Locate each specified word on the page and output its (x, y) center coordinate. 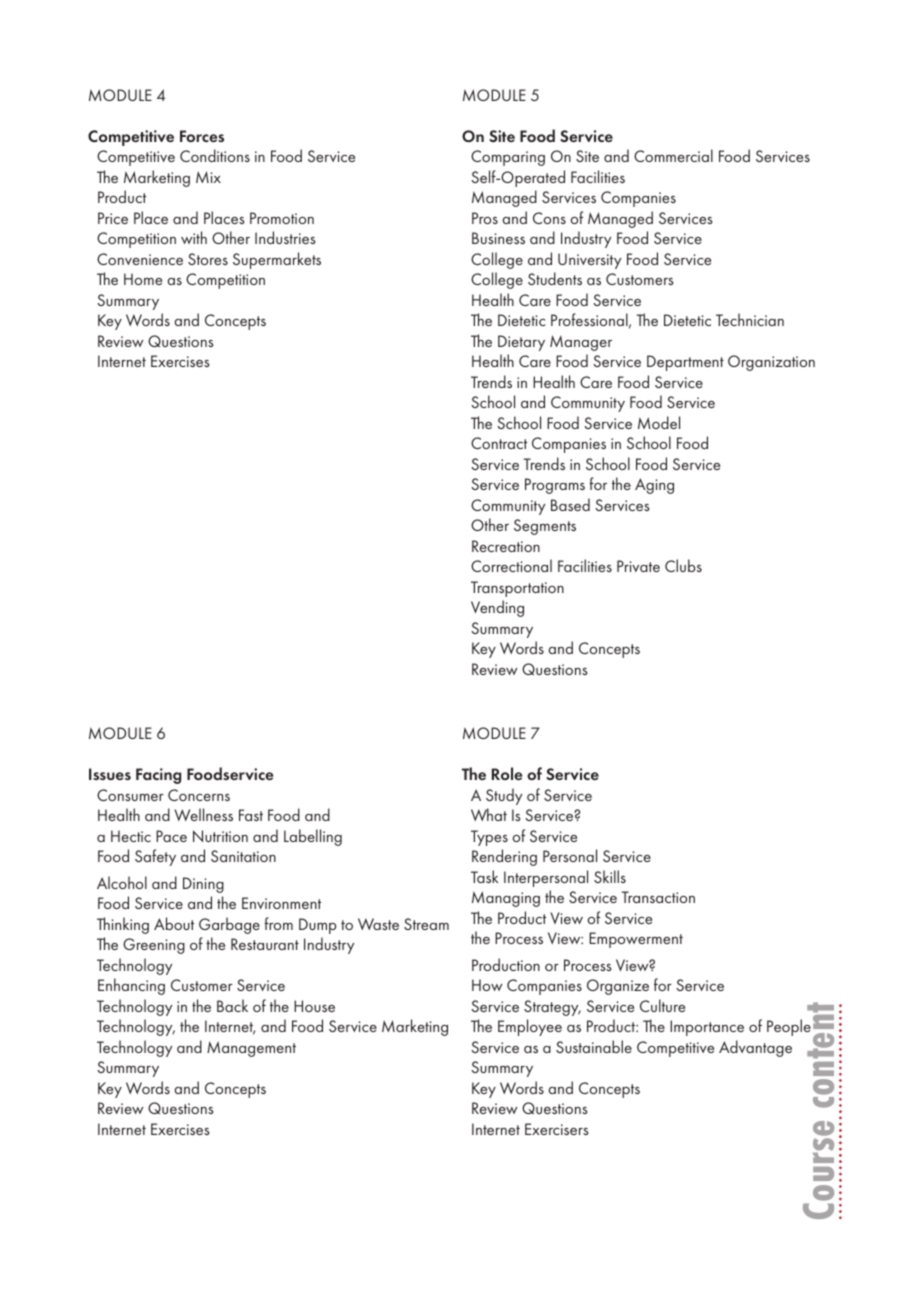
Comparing (508, 158)
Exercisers (557, 1129)
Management (251, 1049)
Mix (208, 177)
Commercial (673, 155)
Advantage (755, 1048)
